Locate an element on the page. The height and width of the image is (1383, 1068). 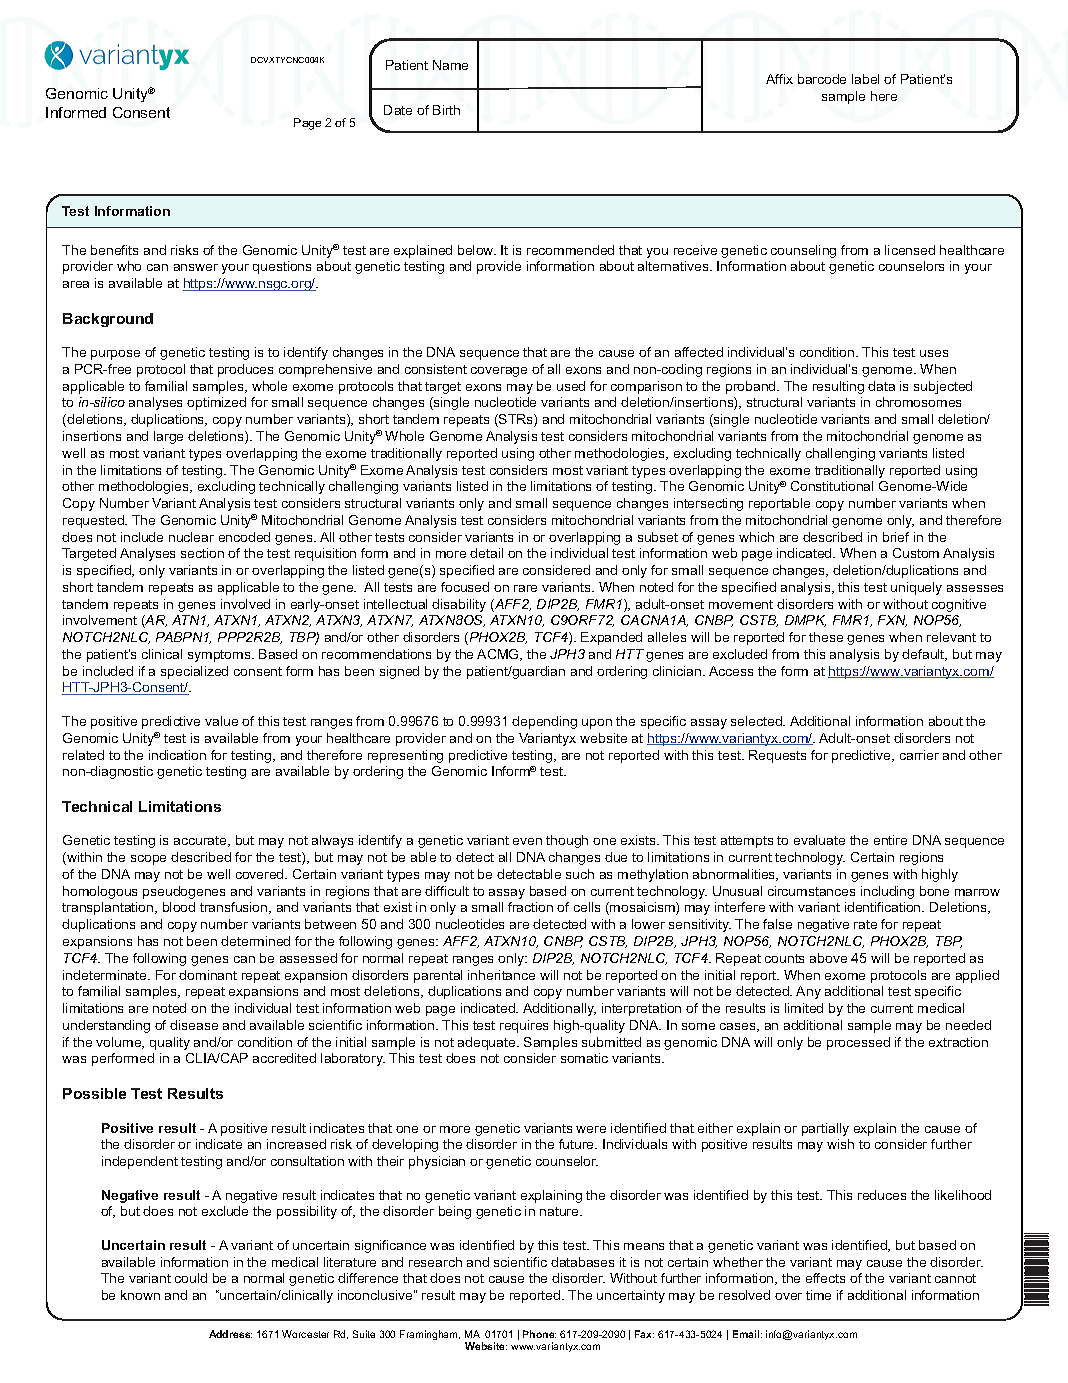
Phone is located at coordinates (539, 1334).
